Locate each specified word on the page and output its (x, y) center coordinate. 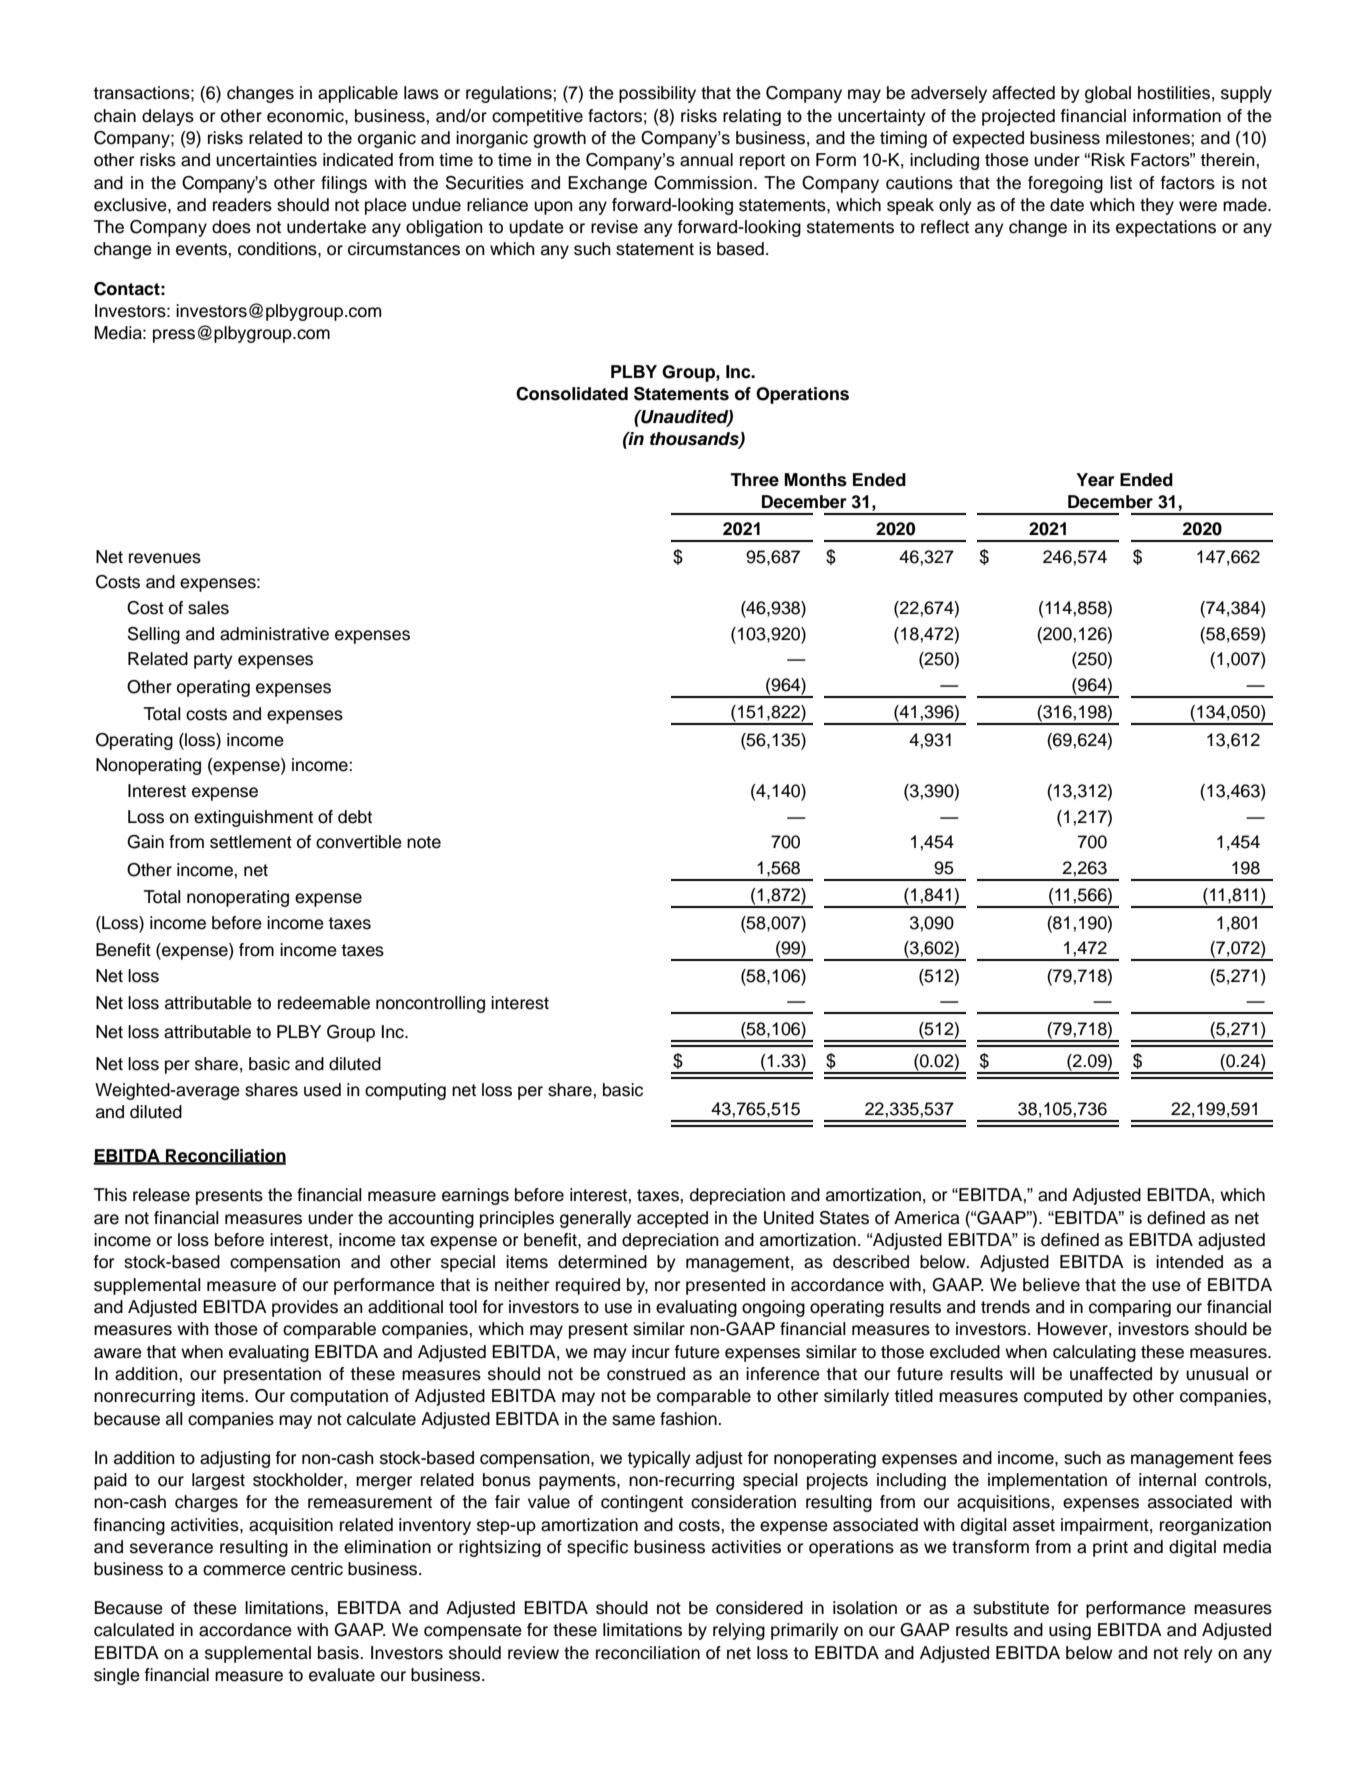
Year (1095, 480)
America (927, 1218)
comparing (1130, 1308)
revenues (165, 558)
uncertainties (266, 160)
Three (754, 480)
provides (305, 1308)
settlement (251, 842)
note (424, 842)
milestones (1149, 138)
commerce (244, 1570)
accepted (672, 1219)
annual (706, 160)
